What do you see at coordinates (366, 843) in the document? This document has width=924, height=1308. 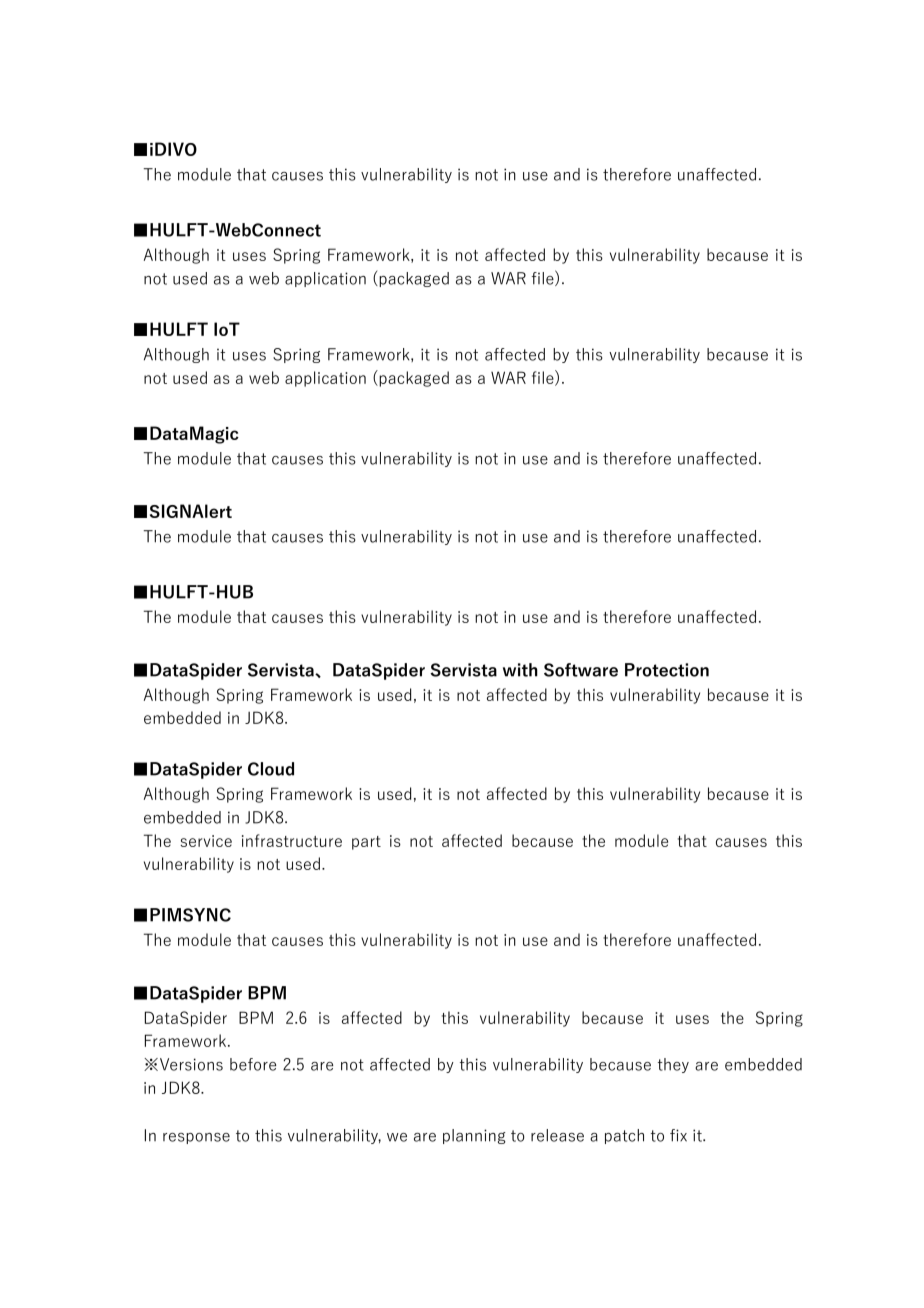 I see `part` at bounding box center [366, 843].
